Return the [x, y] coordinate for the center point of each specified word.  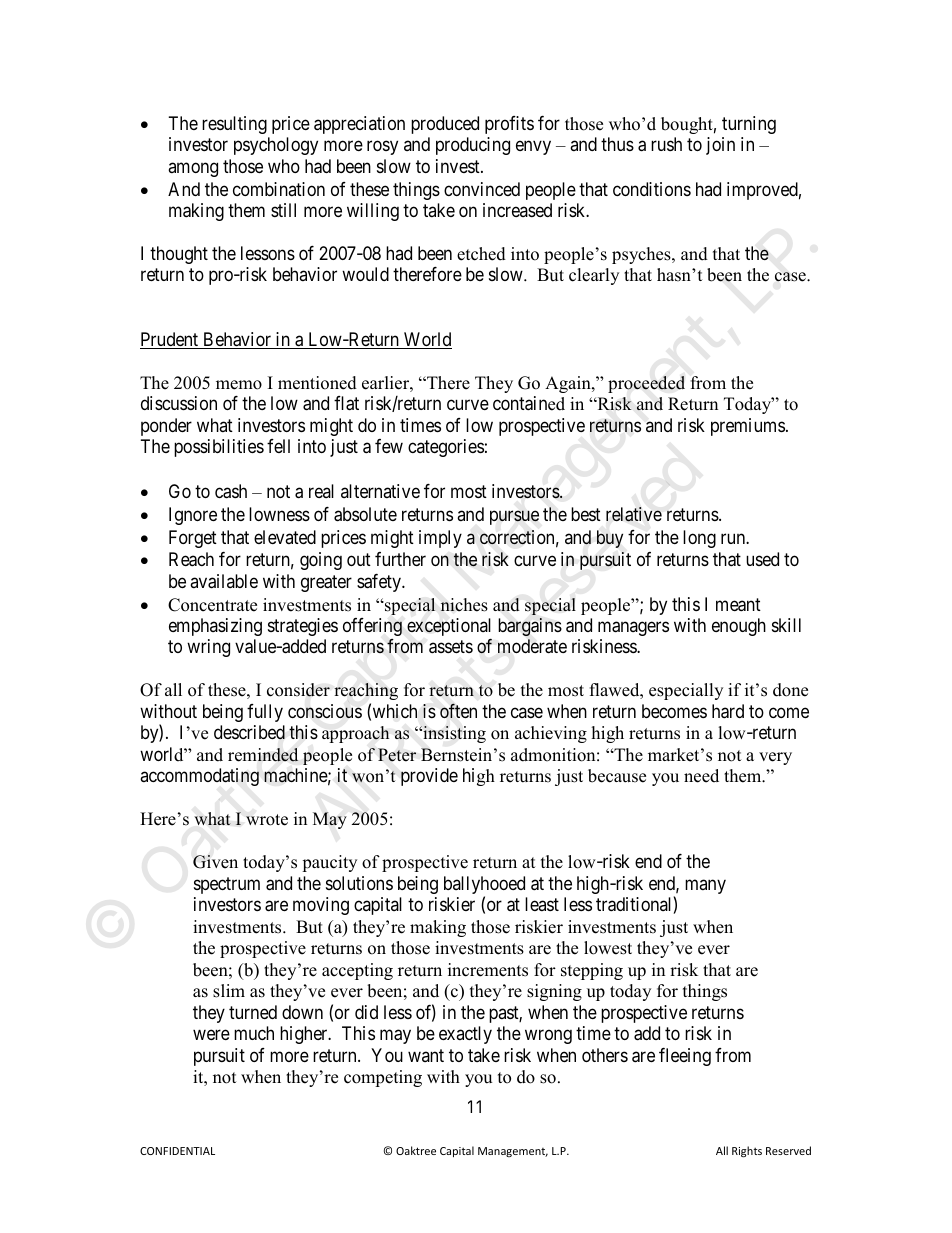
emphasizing [215, 627]
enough [739, 627]
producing [473, 146]
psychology [276, 146]
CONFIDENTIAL [177, 1151]
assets [451, 647]
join [720, 146]
